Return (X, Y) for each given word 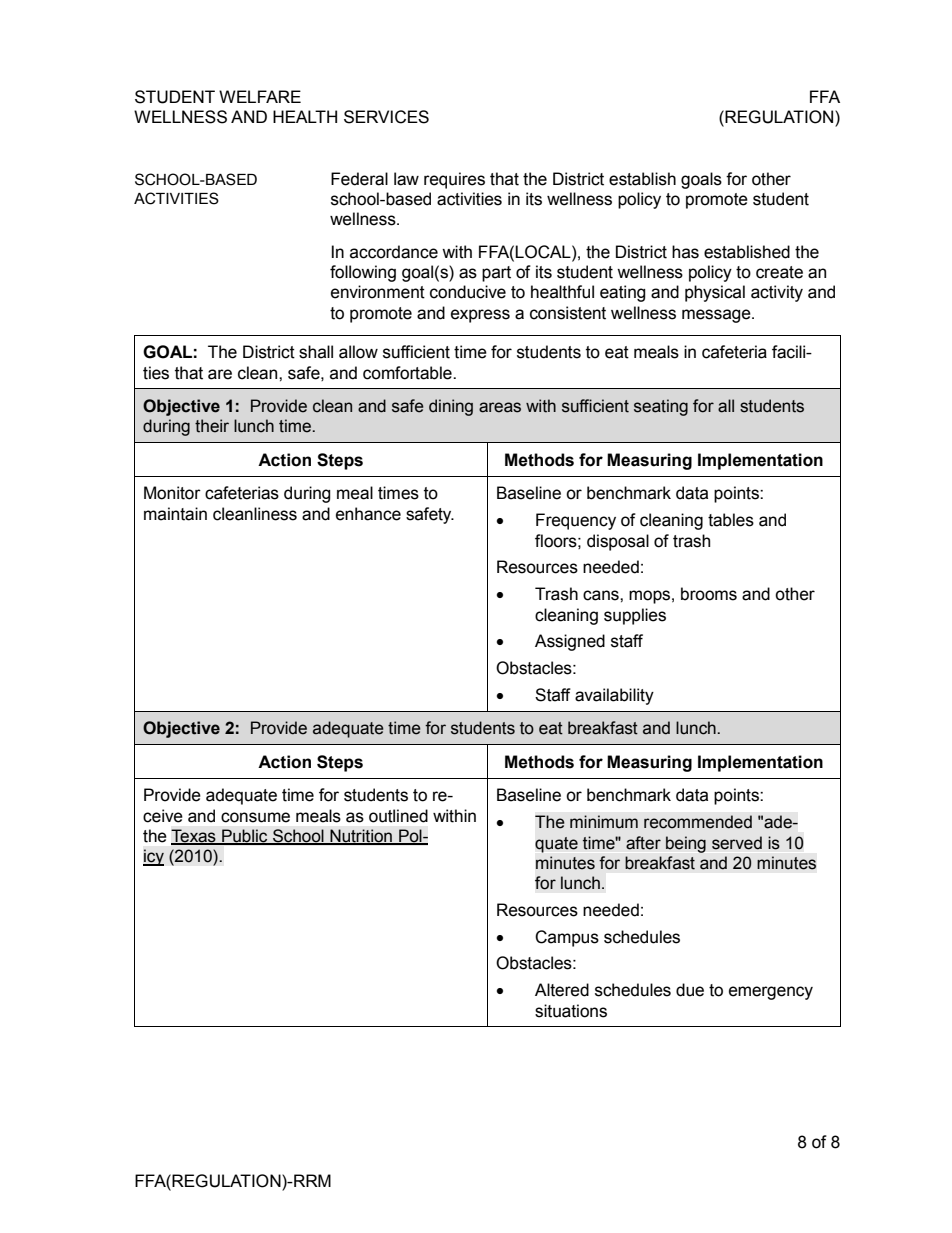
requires (454, 180)
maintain (175, 514)
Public (245, 836)
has (685, 252)
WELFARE (260, 96)
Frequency (576, 521)
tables (731, 520)
